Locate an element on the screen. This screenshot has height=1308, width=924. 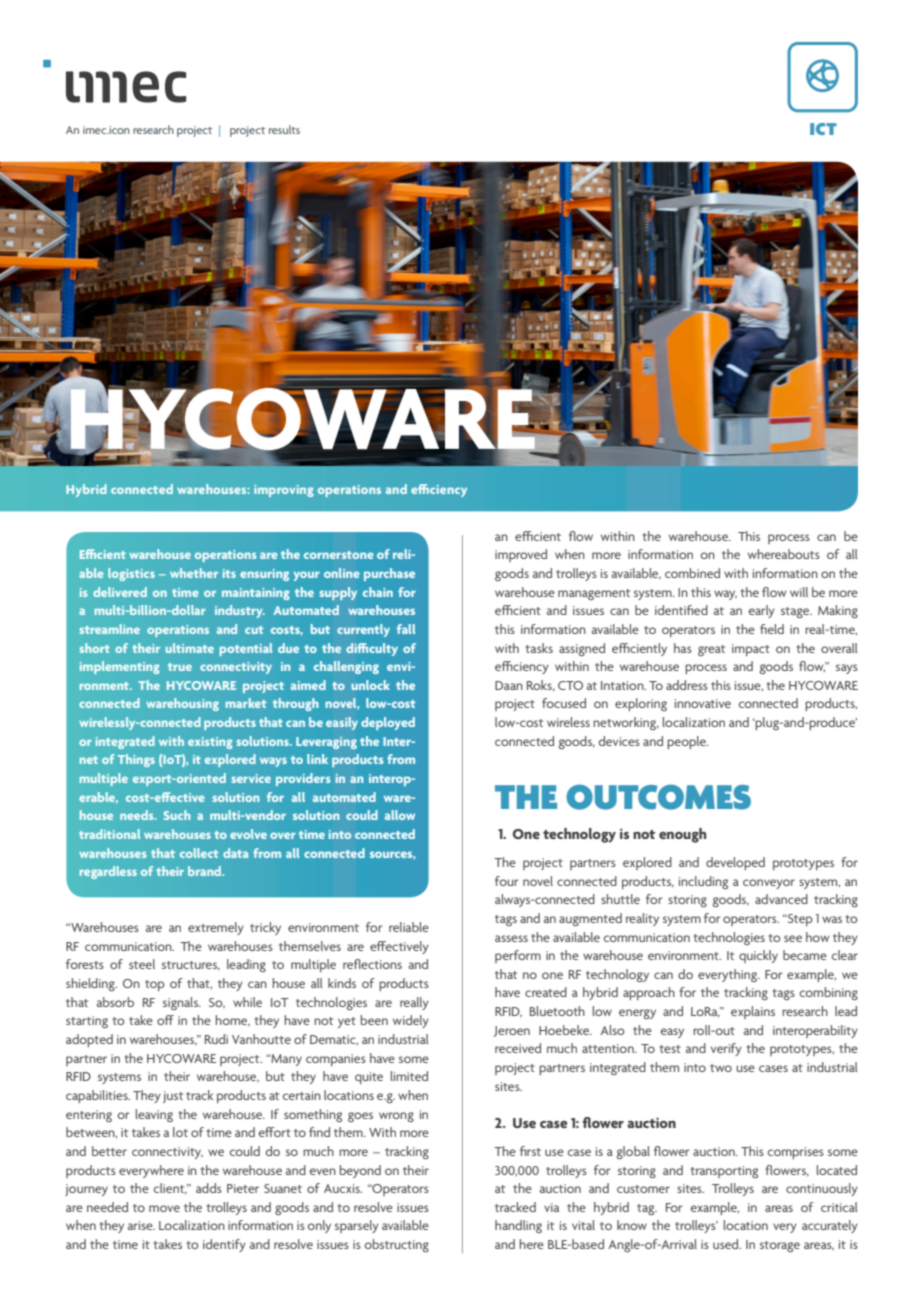
ICT is located at coordinates (823, 129).
